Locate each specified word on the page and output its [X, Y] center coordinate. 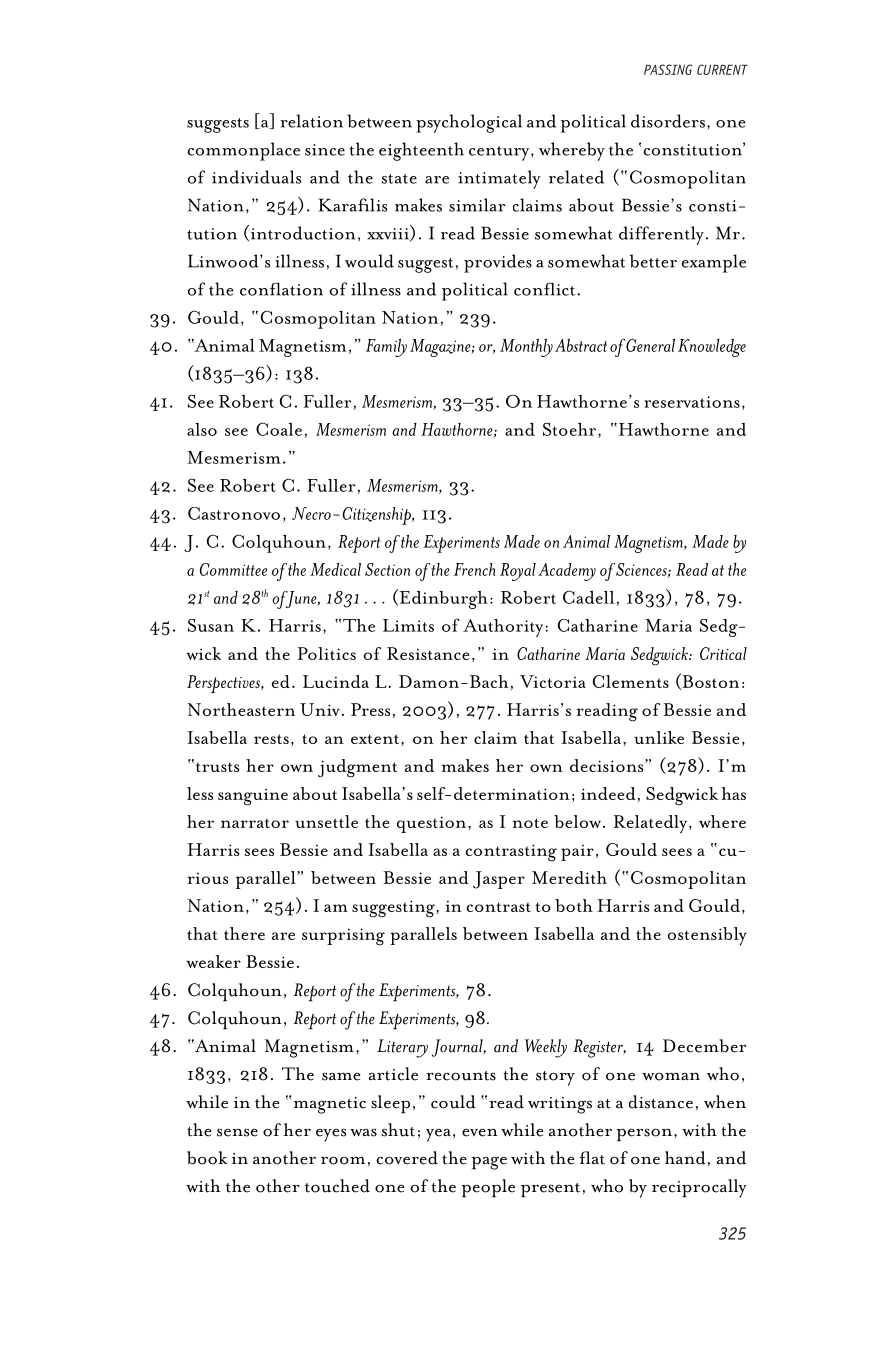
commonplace [244, 151]
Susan [211, 625]
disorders [668, 121]
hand [685, 1158]
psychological [469, 123]
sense [237, 1132]
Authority [503, 628]
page [489, 1163]
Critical [723, 653]
